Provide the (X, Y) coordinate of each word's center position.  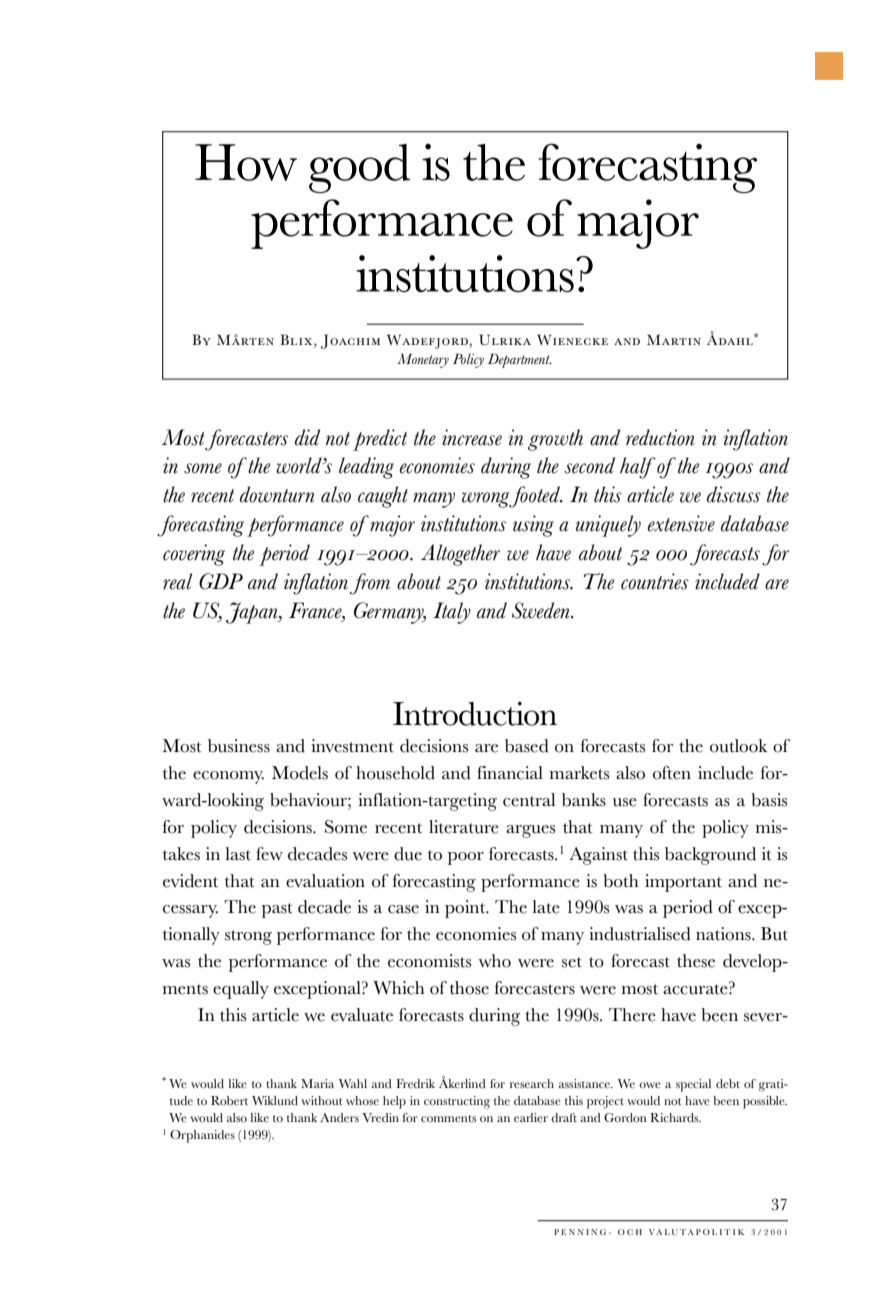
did (307, 437)
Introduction (475, 714)
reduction (660, 437)
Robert (229, 1100)
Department (519, 360)
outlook (738, 746)
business (239, 746)
